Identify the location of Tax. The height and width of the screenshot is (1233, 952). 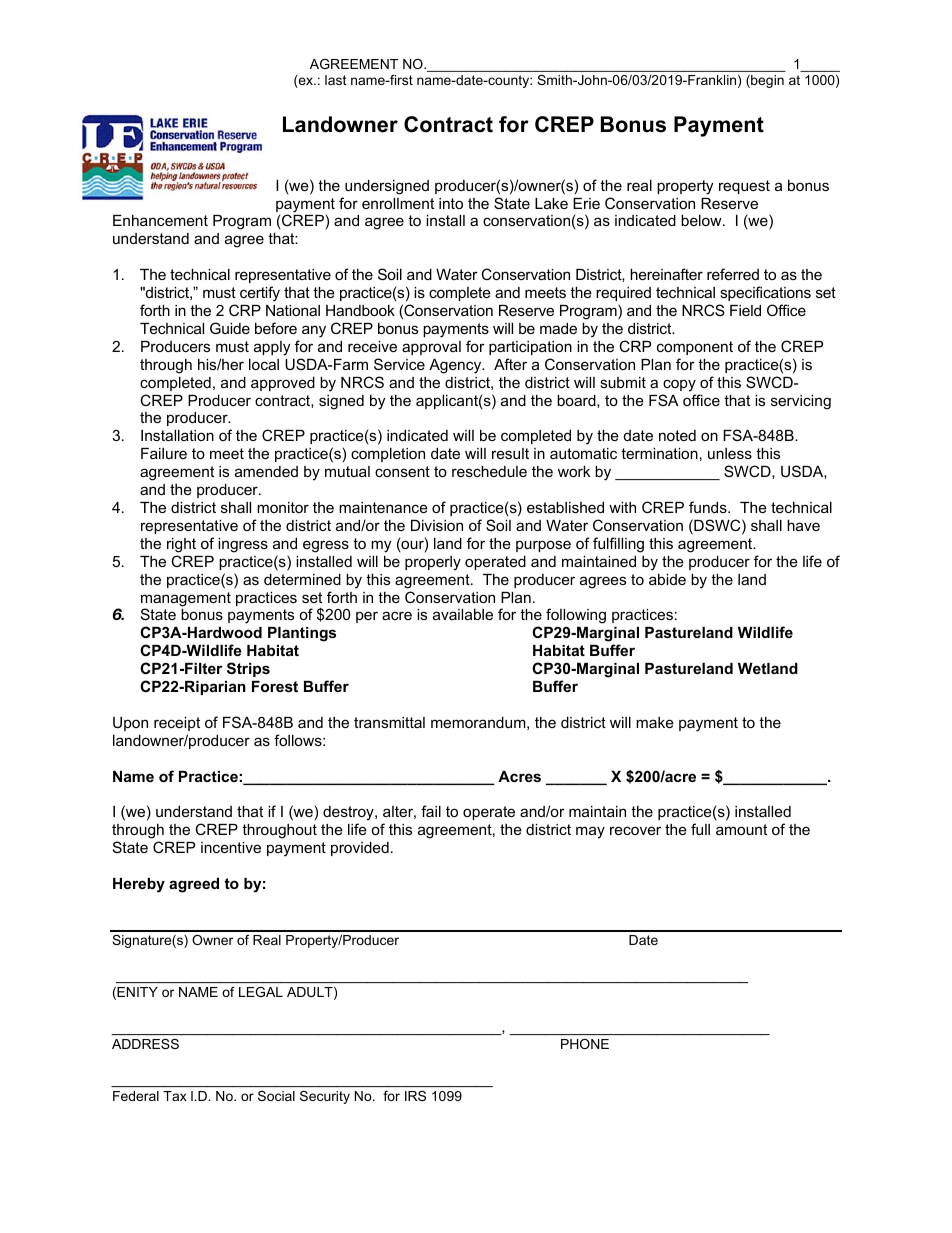
(175, 1096).
